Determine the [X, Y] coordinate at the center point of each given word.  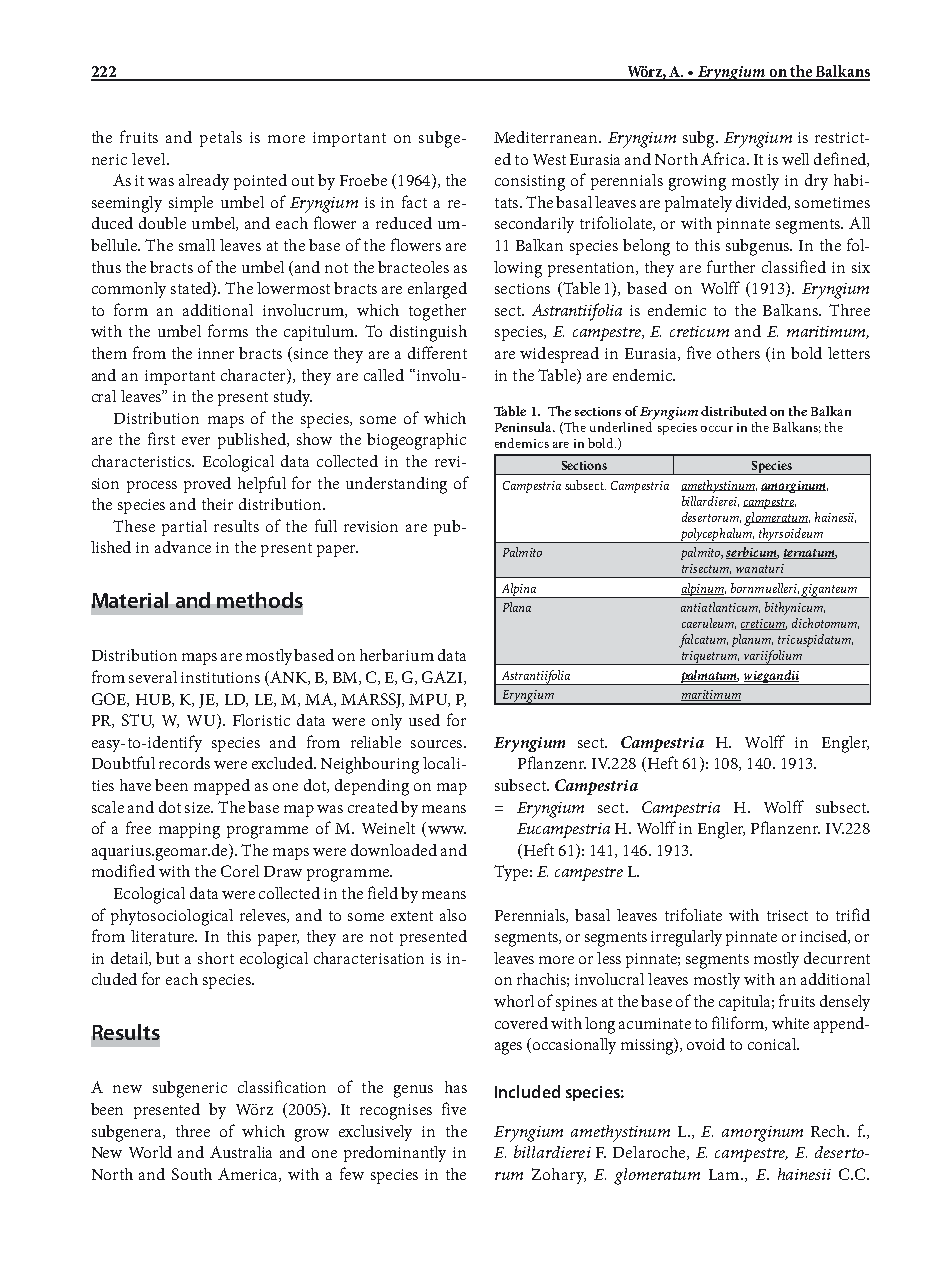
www [445, 831]
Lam [725, 1174]
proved [207, 485]
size [198, 807]
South [192, 1174]
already [204, 182]
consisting [530, 183]
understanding [396, 485]
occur [717, 429]
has [456, 1087]
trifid [853, 914]
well [795, 159]
